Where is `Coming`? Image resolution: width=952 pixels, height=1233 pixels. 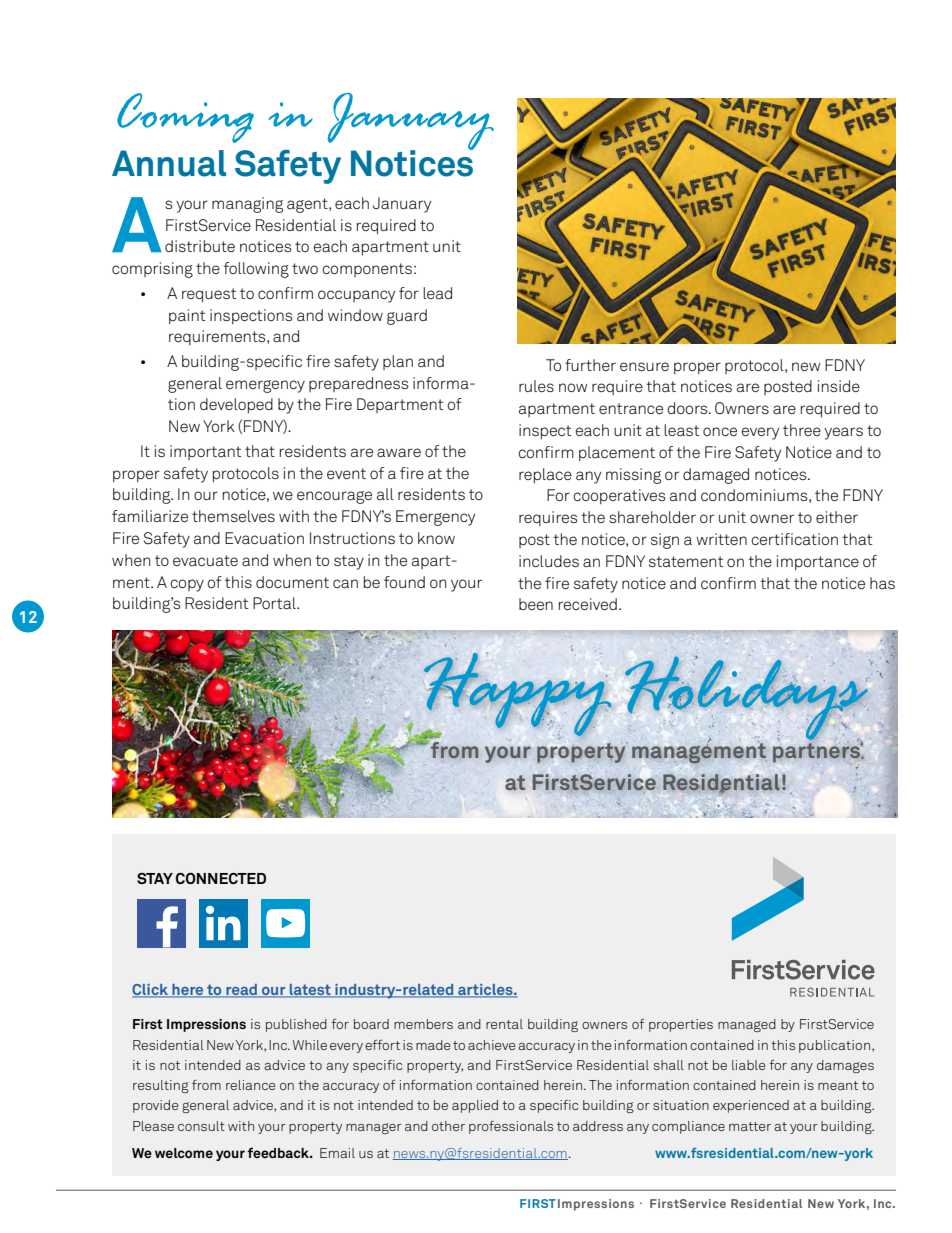 Coming is located at coordinates (185, 118).
